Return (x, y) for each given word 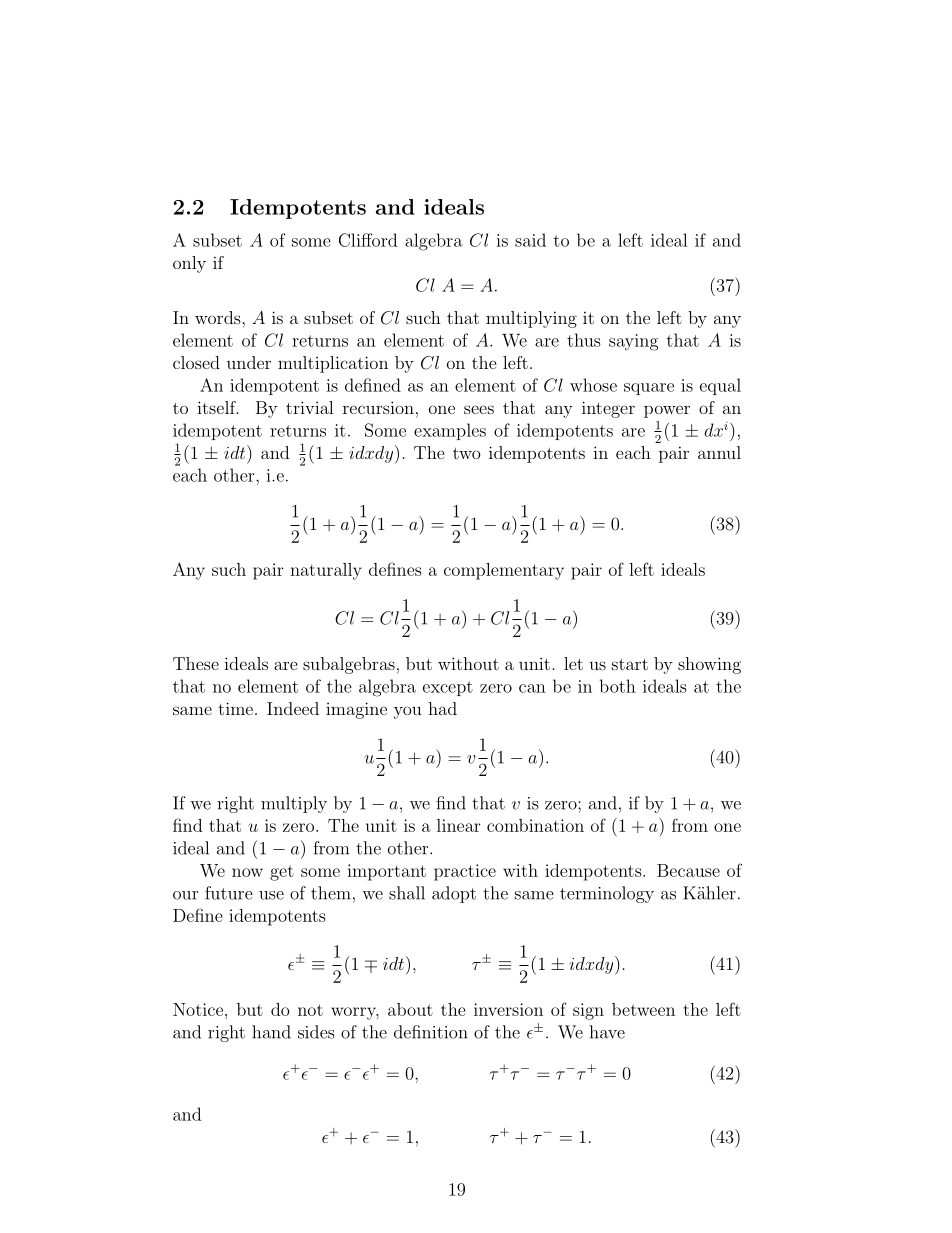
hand (271, 1032)
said (530, 240)
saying (633, 342)
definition (431, 1032)
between (643, 1009)
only (189, 264)
